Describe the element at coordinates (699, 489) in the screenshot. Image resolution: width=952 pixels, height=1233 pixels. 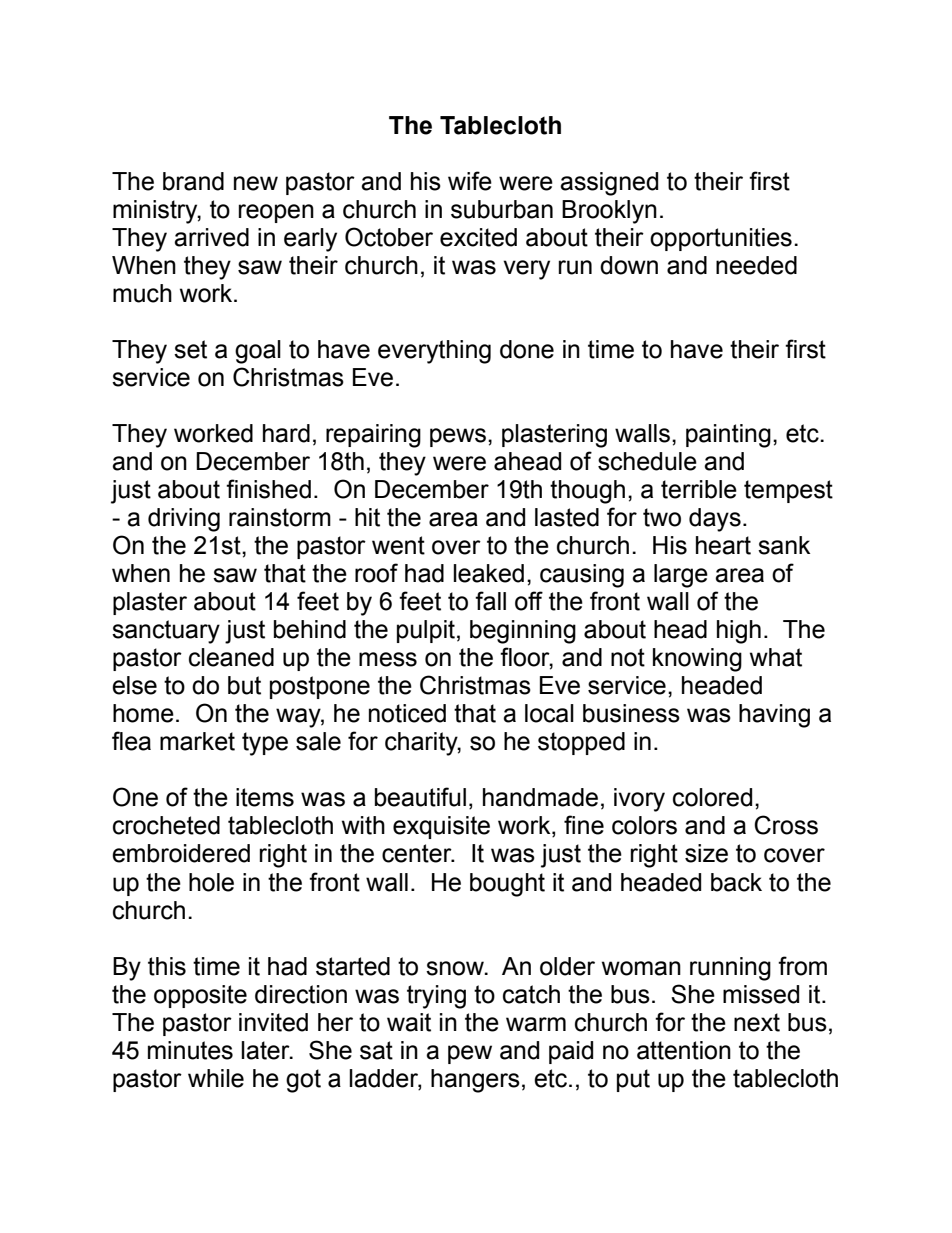
I see `terrible` at that location.
